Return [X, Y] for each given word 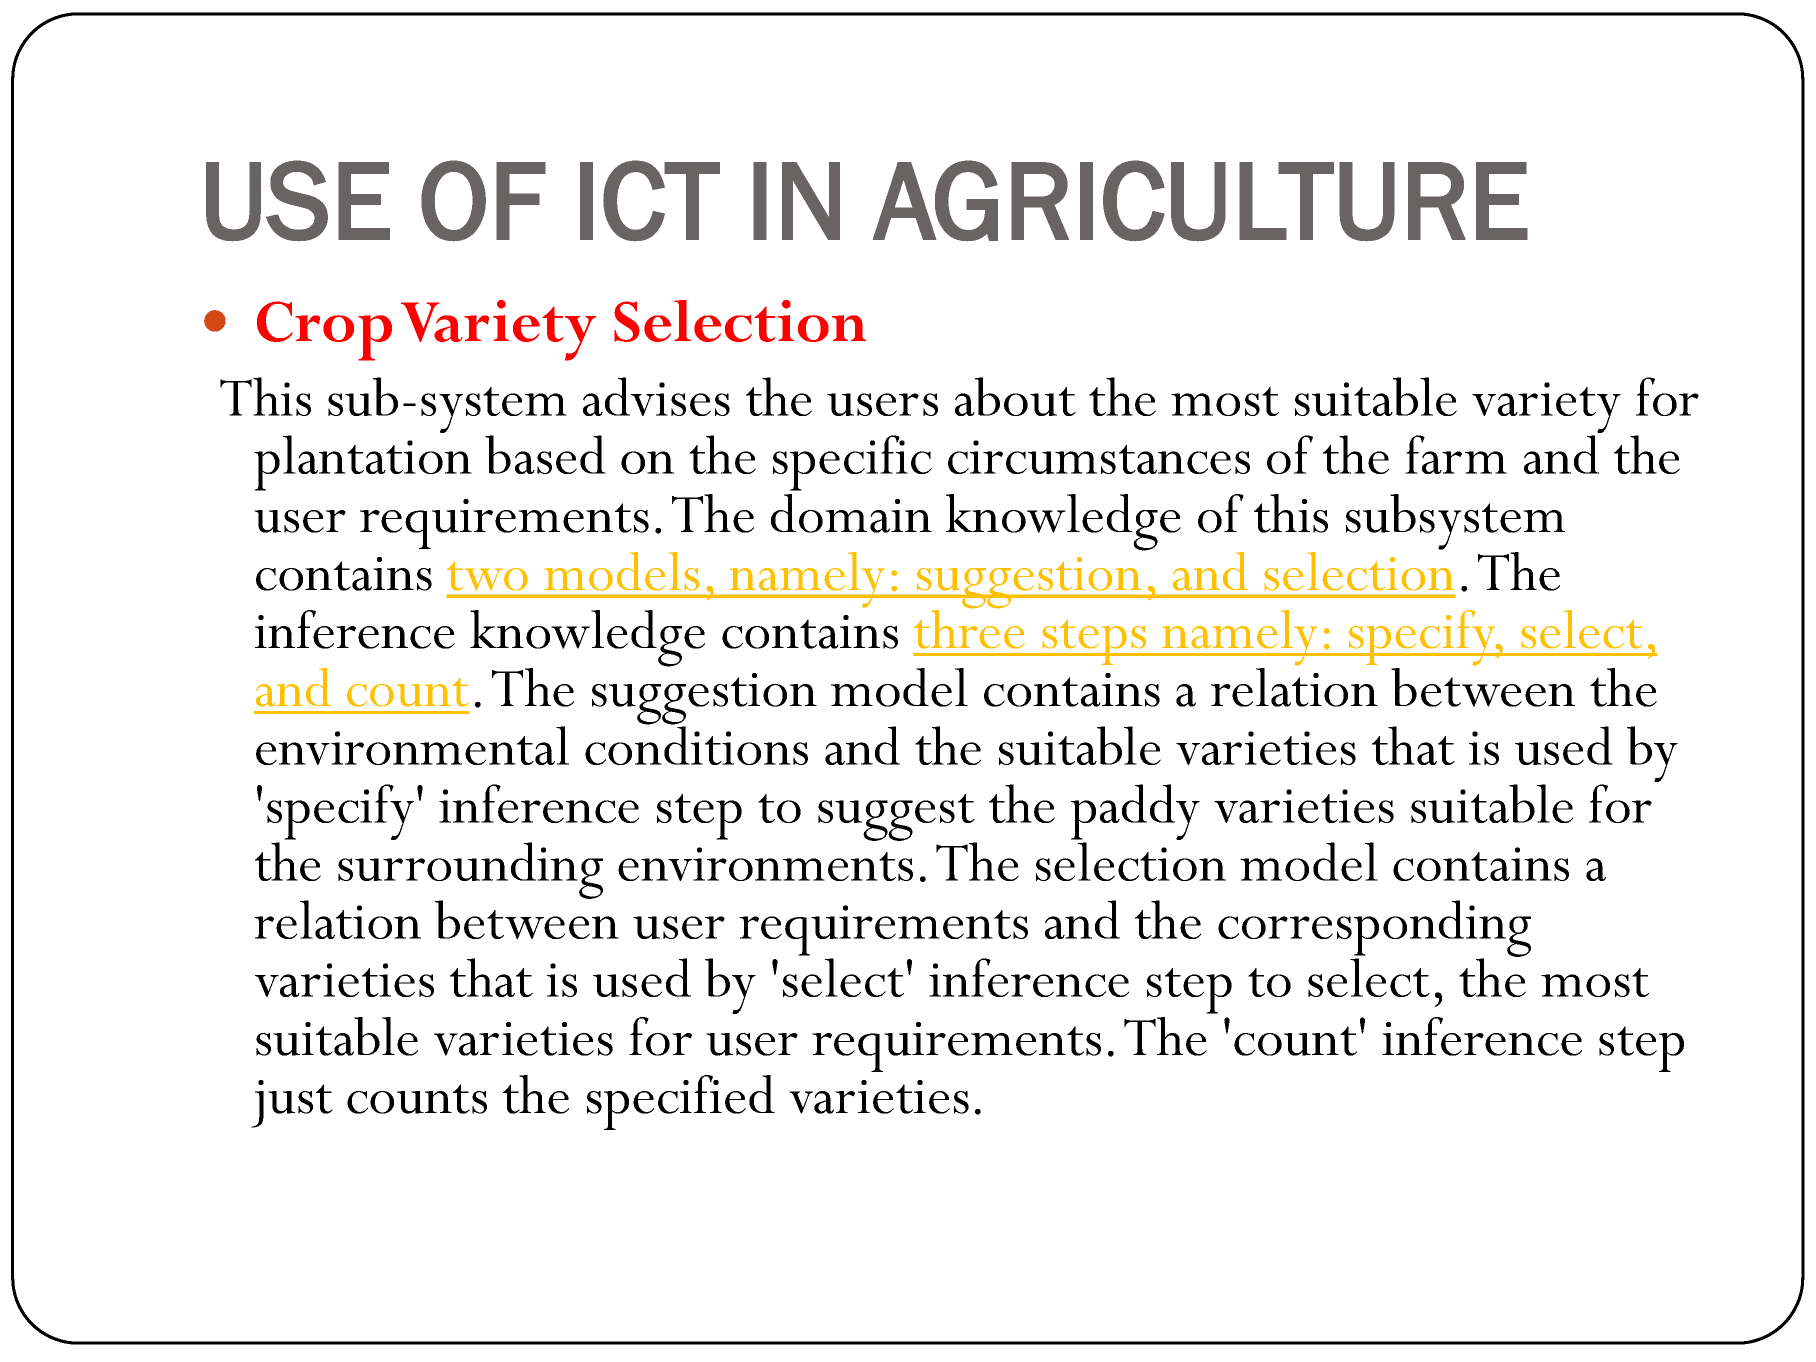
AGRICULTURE [1200, 201]
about [1015, 396]
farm [1456, 454]
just [292, 1104]
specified [681, 1102]
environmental [412, 745]
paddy [1135, 813]
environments [765, 864]
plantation [363, 463]
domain [851, 513]
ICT [650, 201]
